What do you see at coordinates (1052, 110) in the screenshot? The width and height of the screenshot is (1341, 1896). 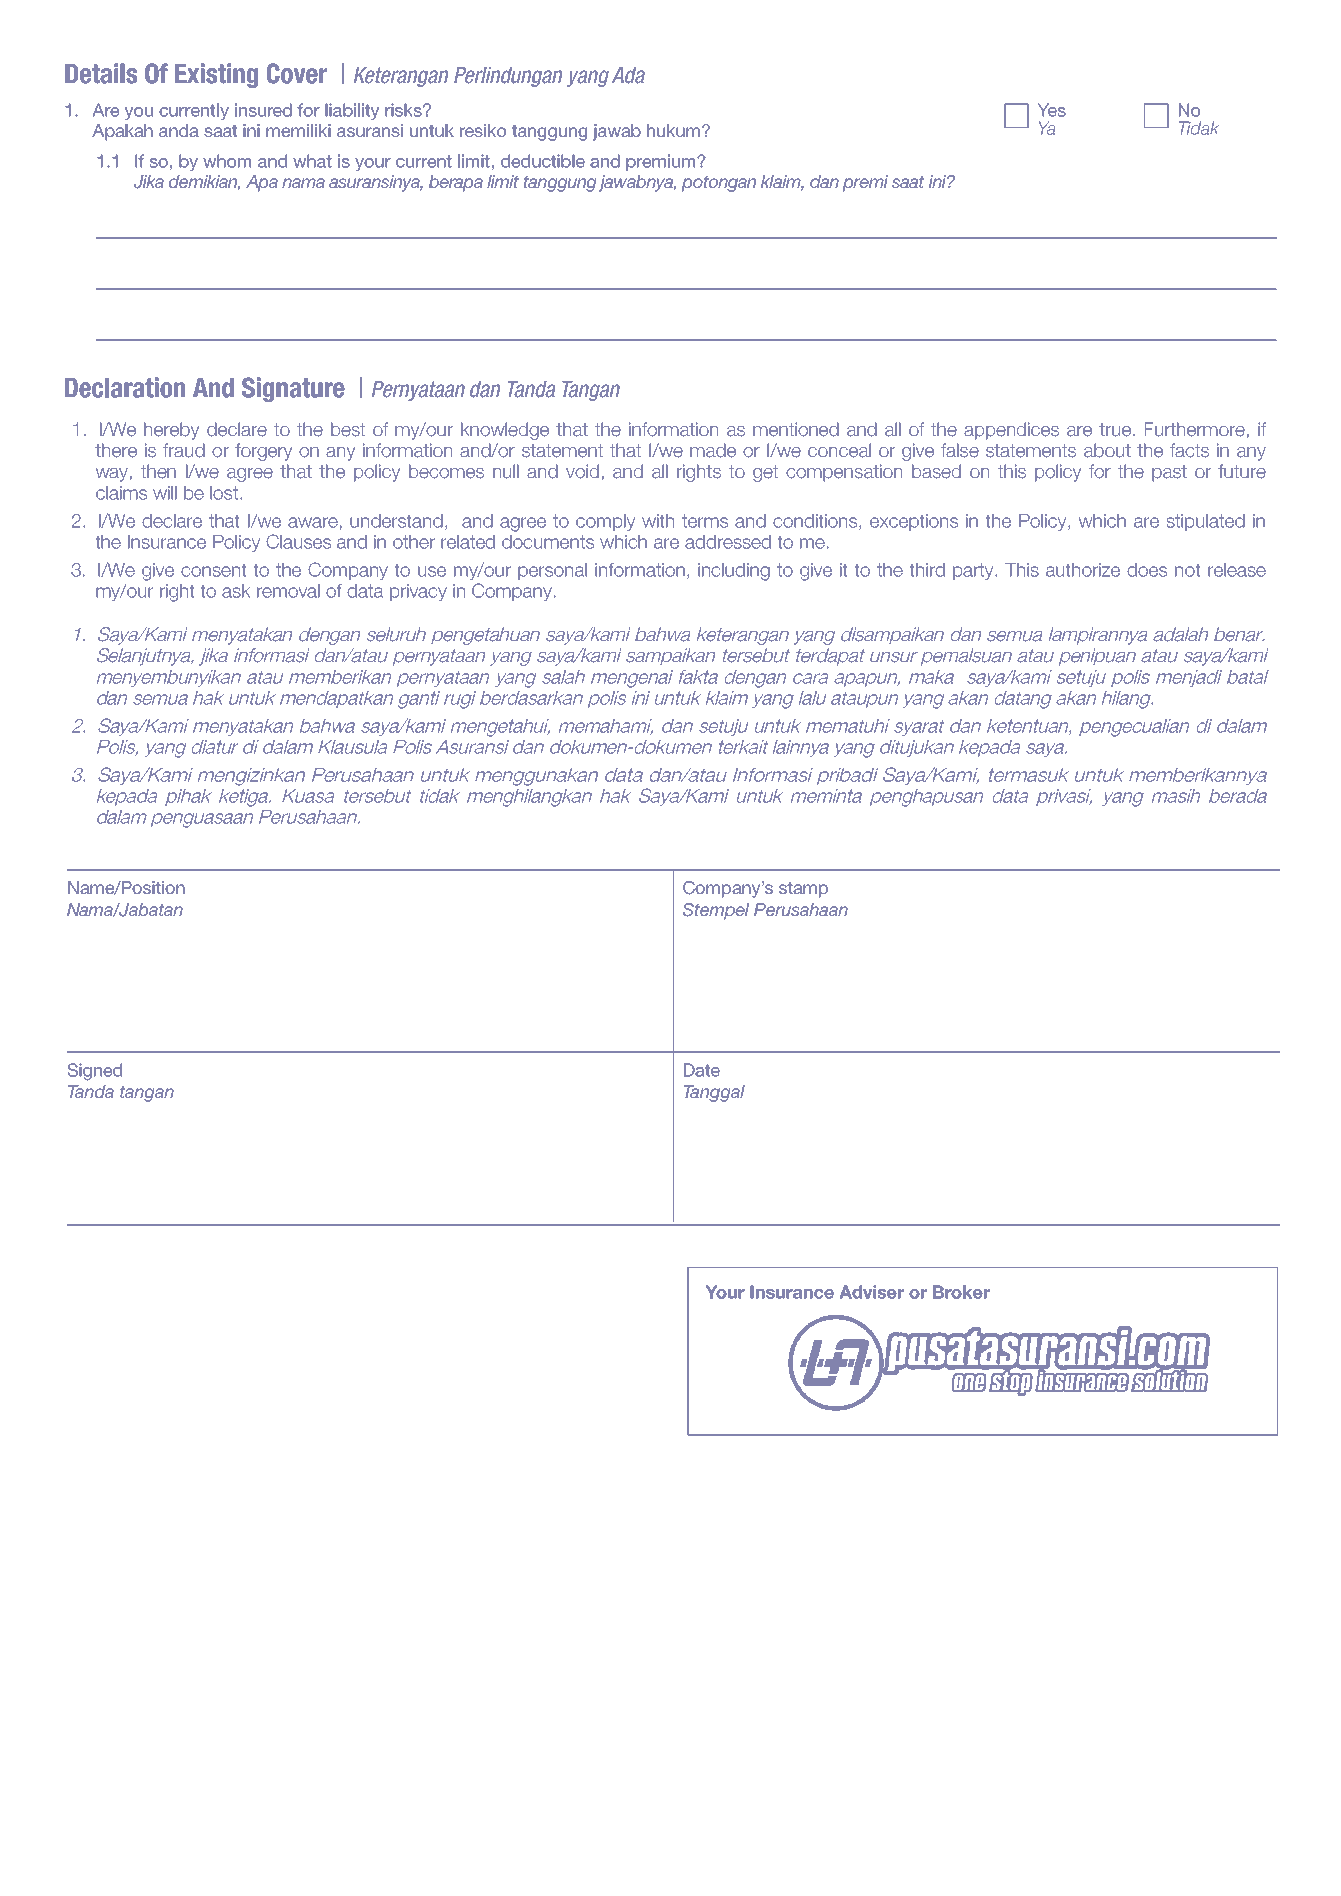 I see `Yes` at bounding box center [1052, 110].
